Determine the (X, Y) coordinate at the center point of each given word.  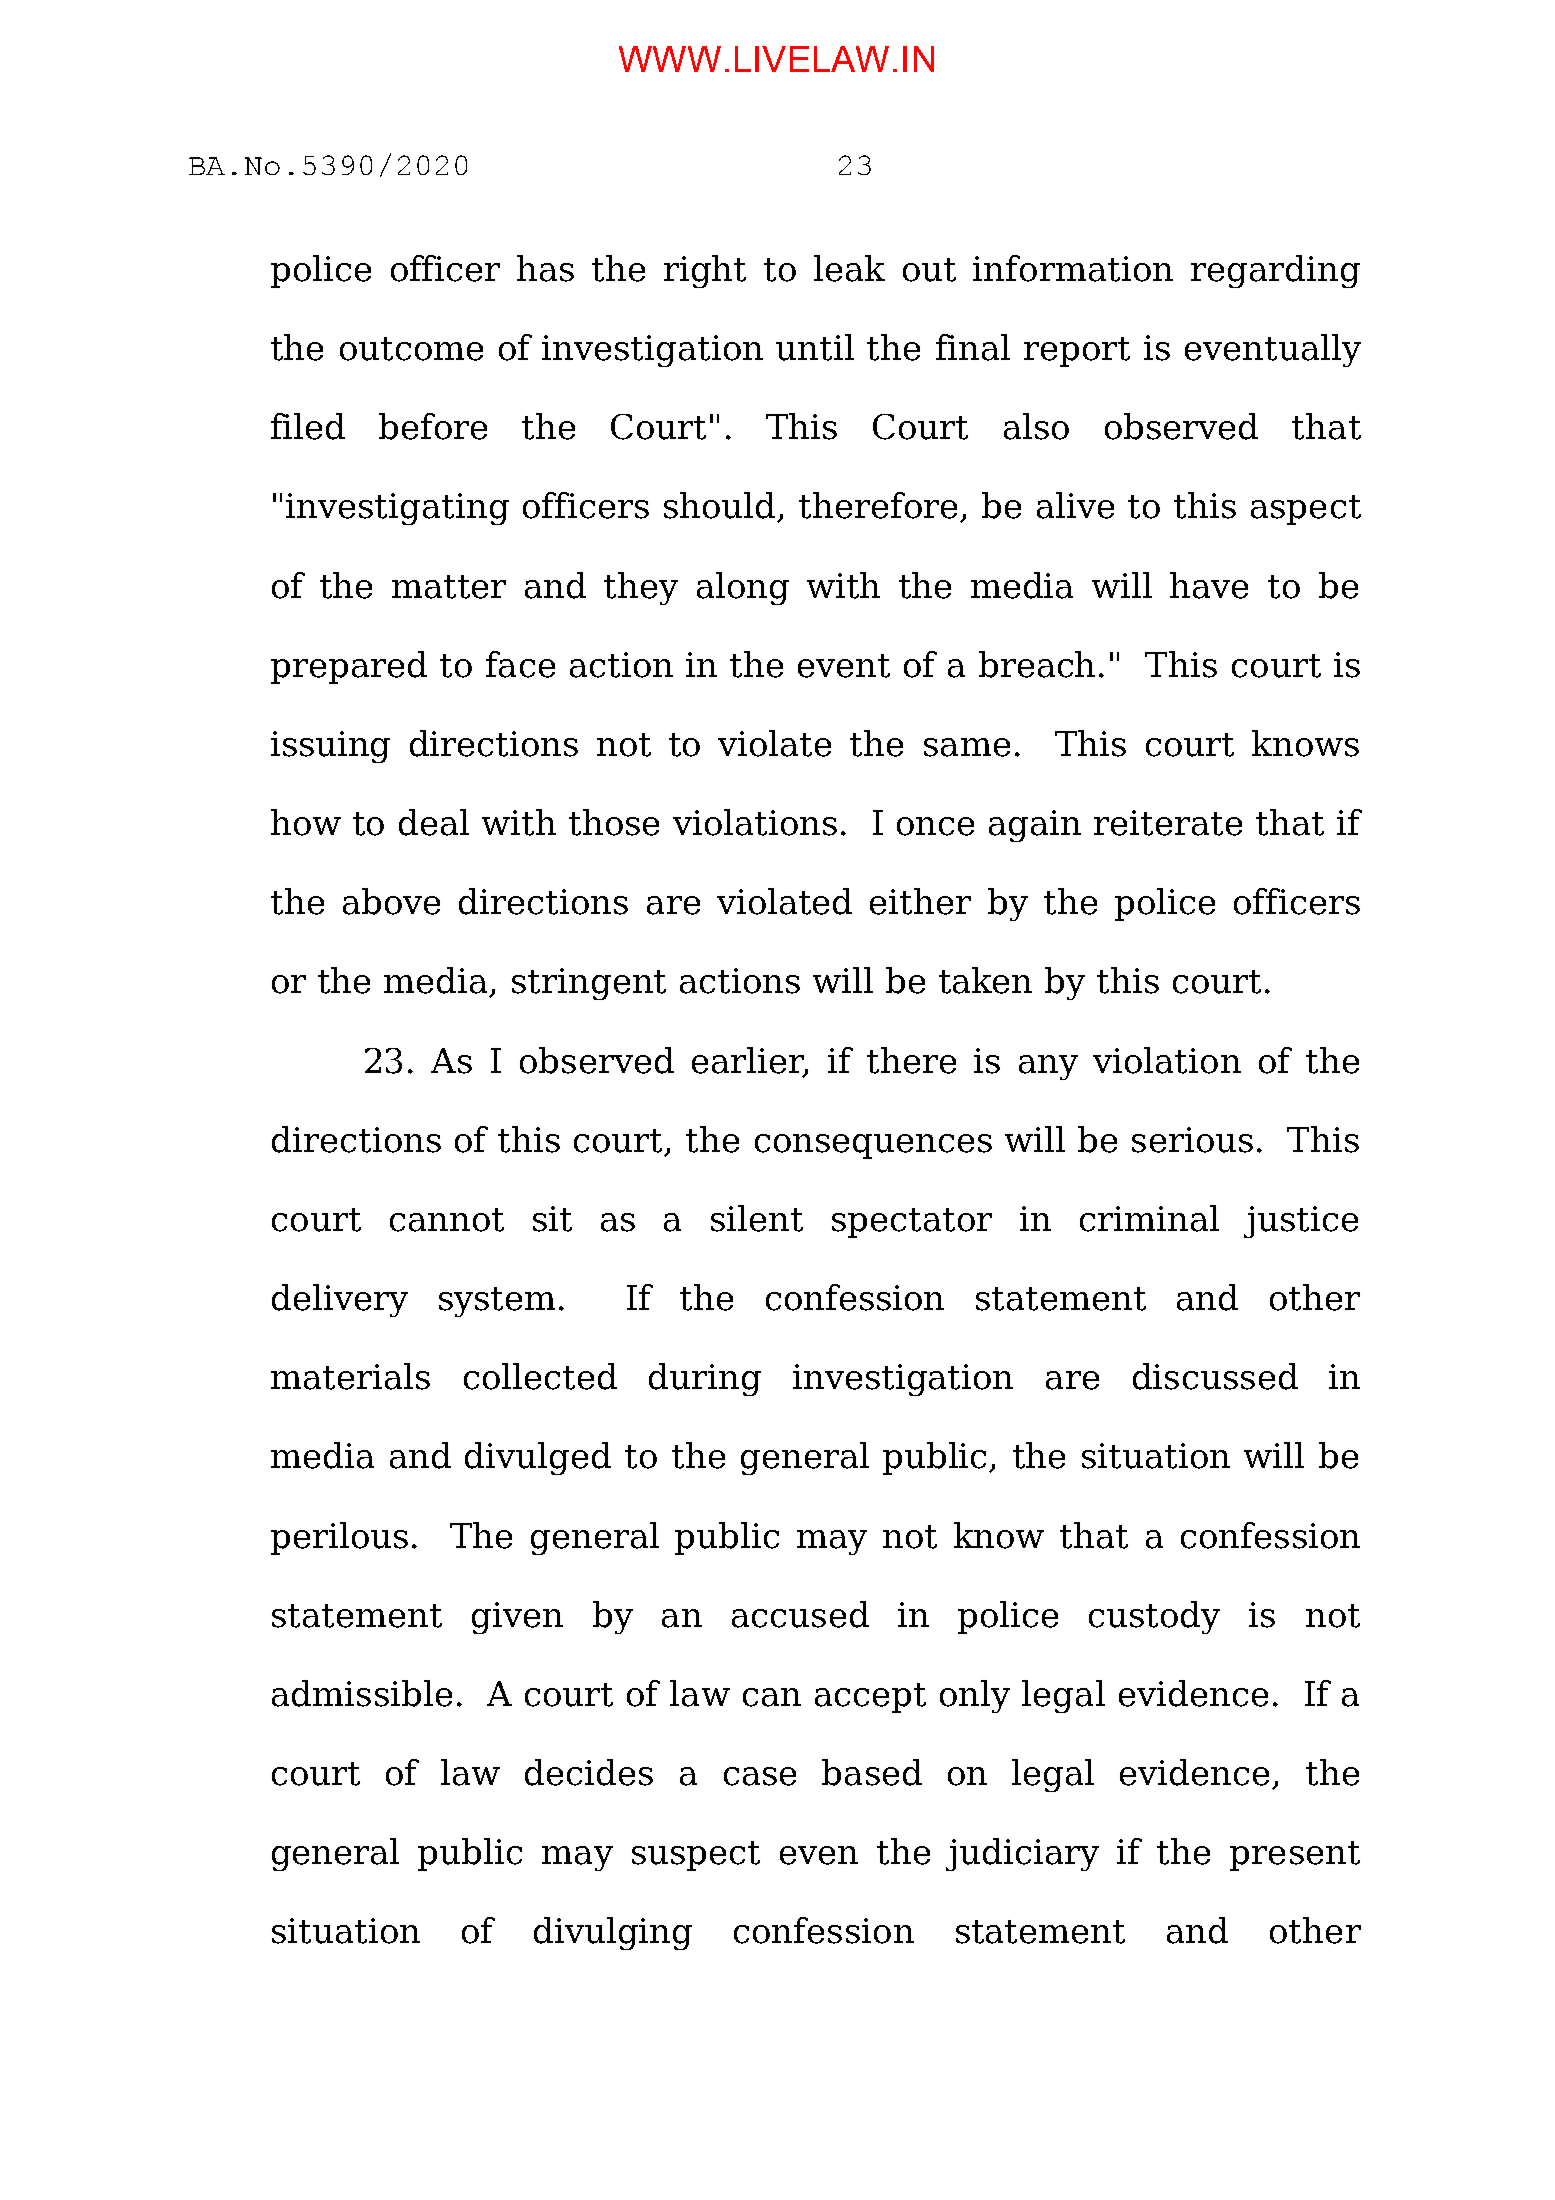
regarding (1275, 271)
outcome (411, 349)
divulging (613, 1933)
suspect (696, 1856)
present (1295, 1856)
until (815, 347)
